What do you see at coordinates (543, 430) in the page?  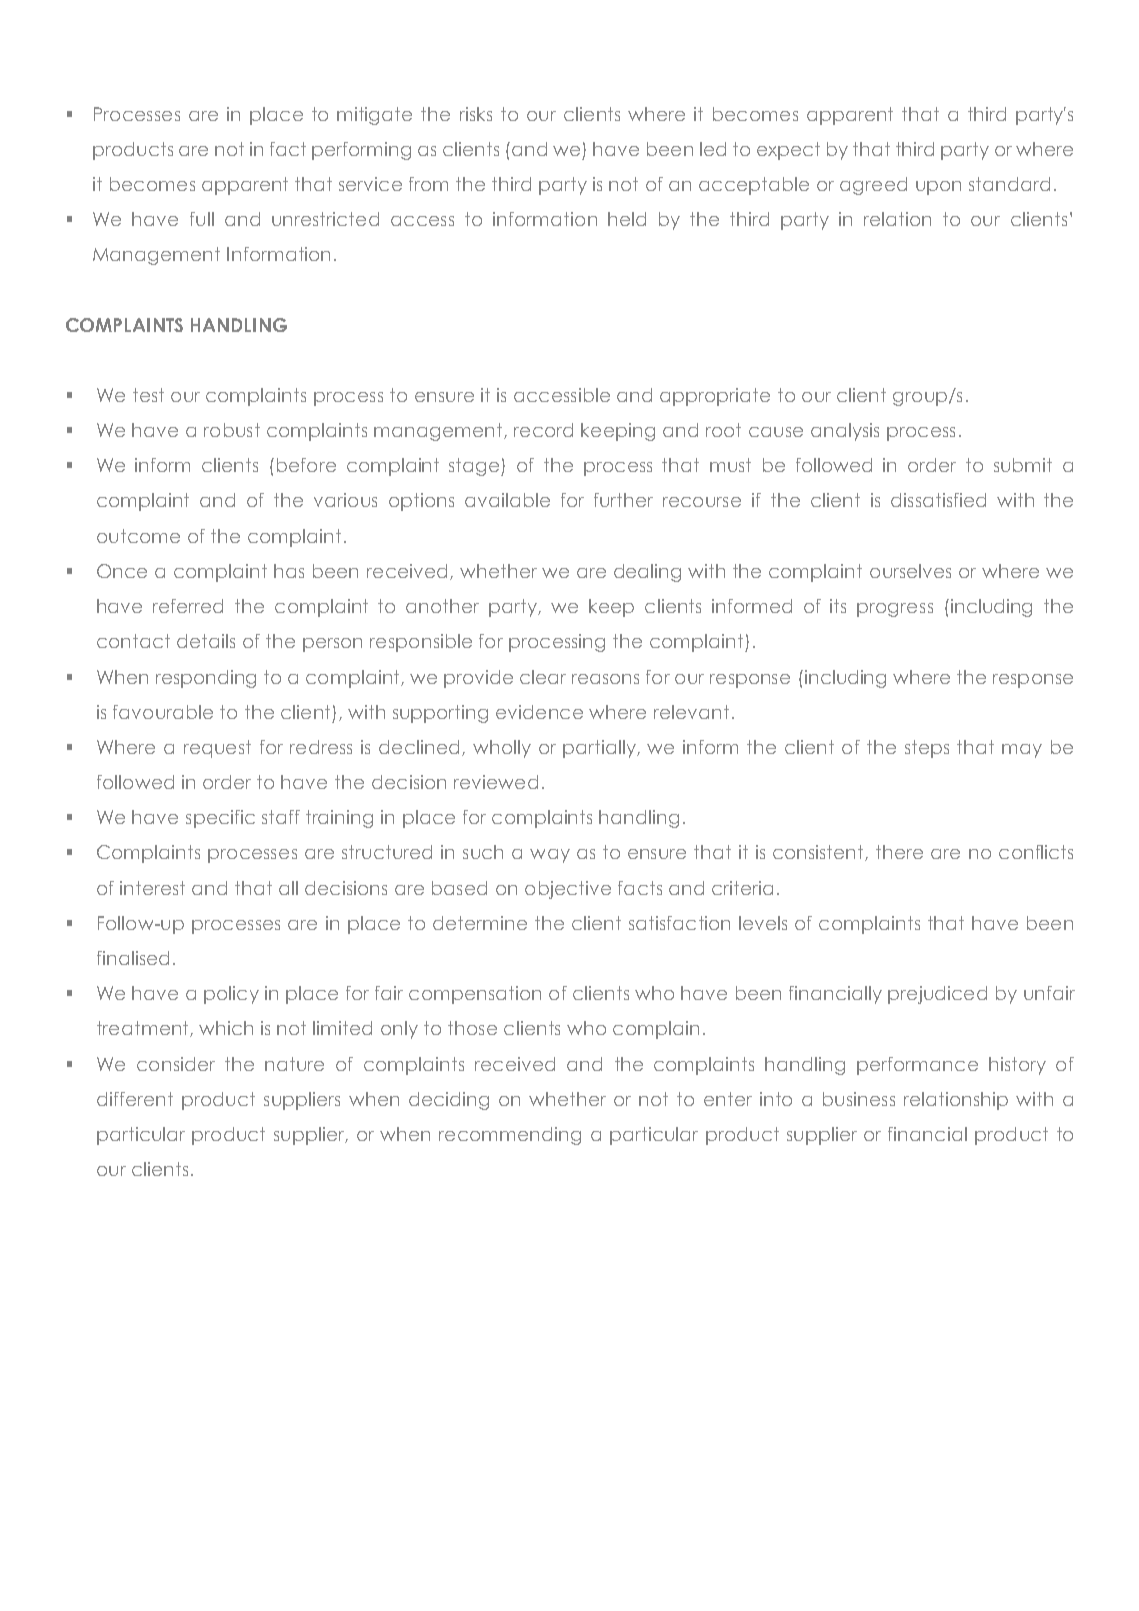 I see `record` at bounding box center [543, 430].
